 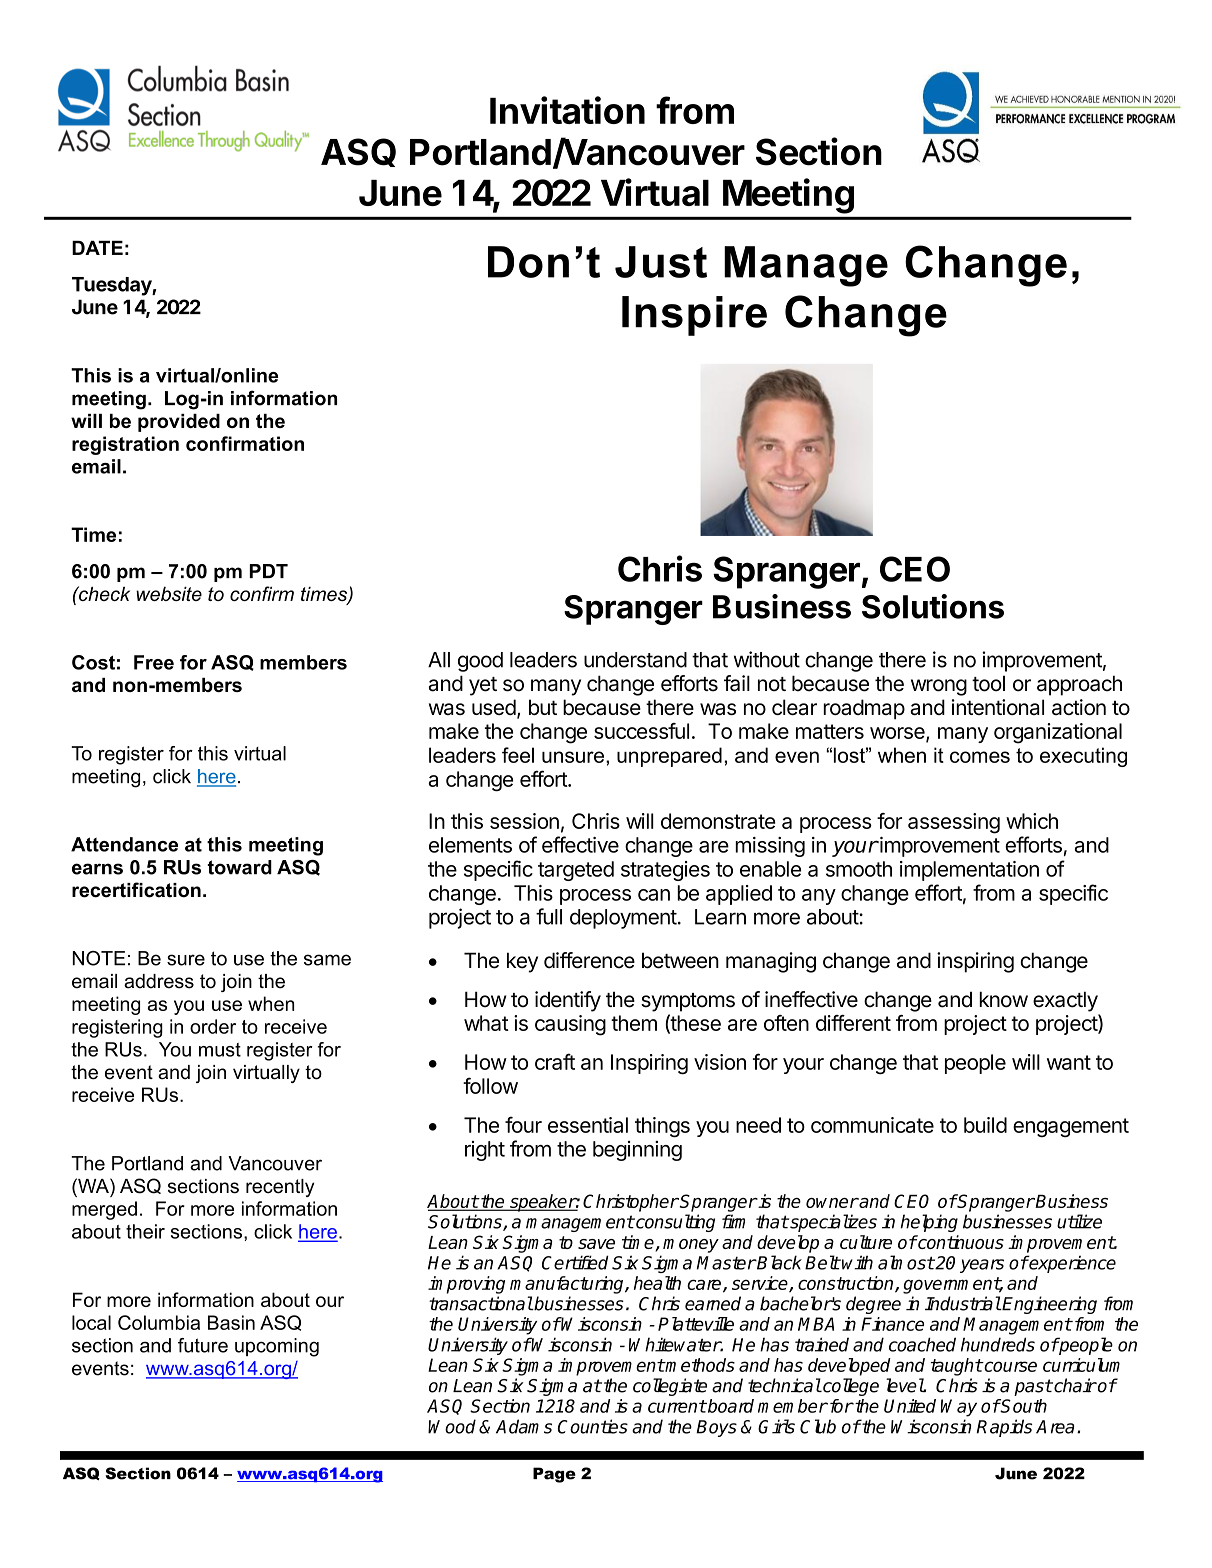 What do you see at coordinates (988, 683) in the document?
I see `tool` at bounding box center [988, 683].
